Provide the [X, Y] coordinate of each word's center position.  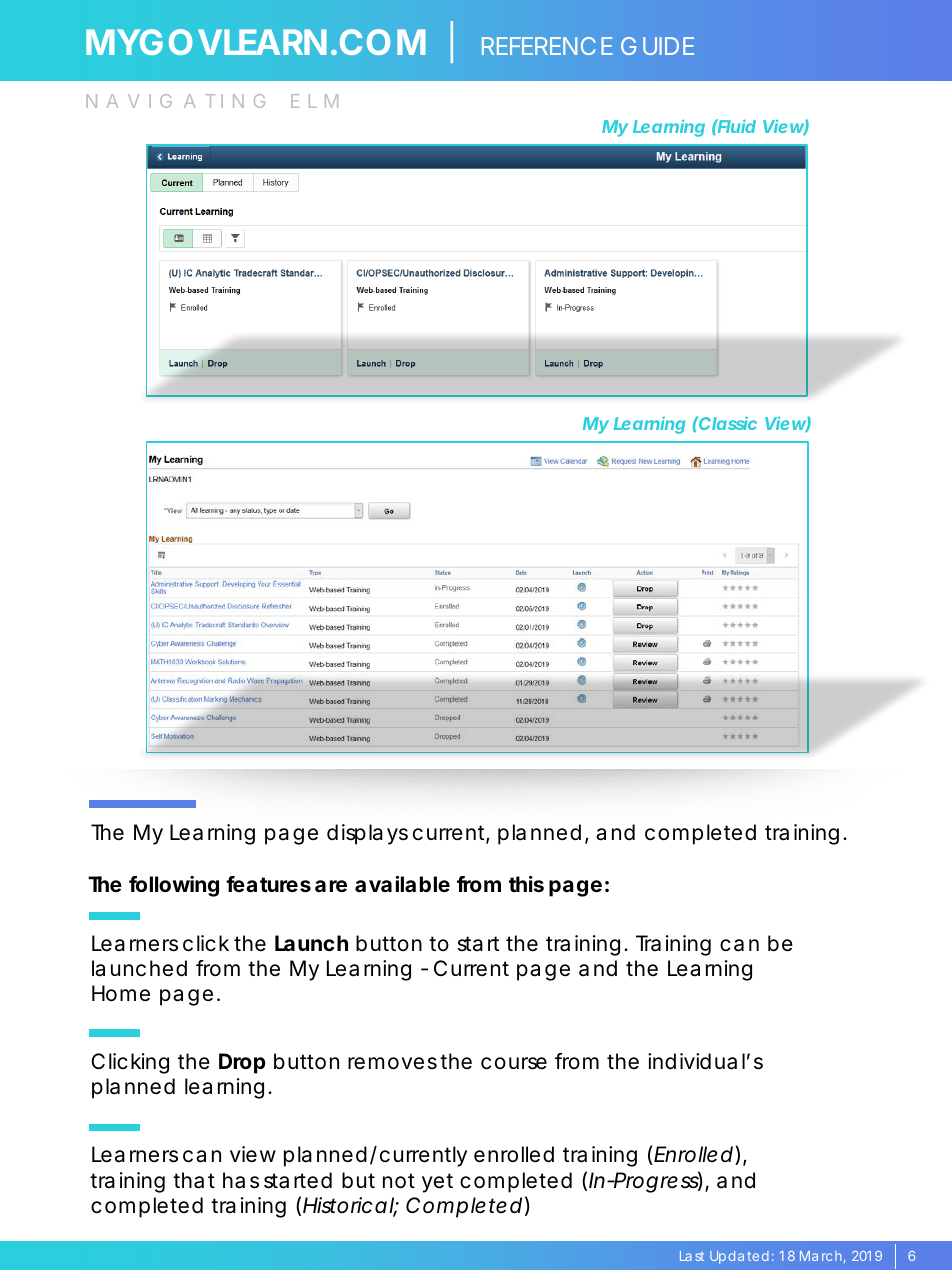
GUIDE [657, 46]
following [174, 886]
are [331, 886]
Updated [739, 1257]
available [402, 884]
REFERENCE [547, 46]
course [514, 1063]
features [268, 884]
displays [367, 834]
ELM [314, 101]
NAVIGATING [175, 101]
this [526, 884]
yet [437, 1183]
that [194, 1180]
